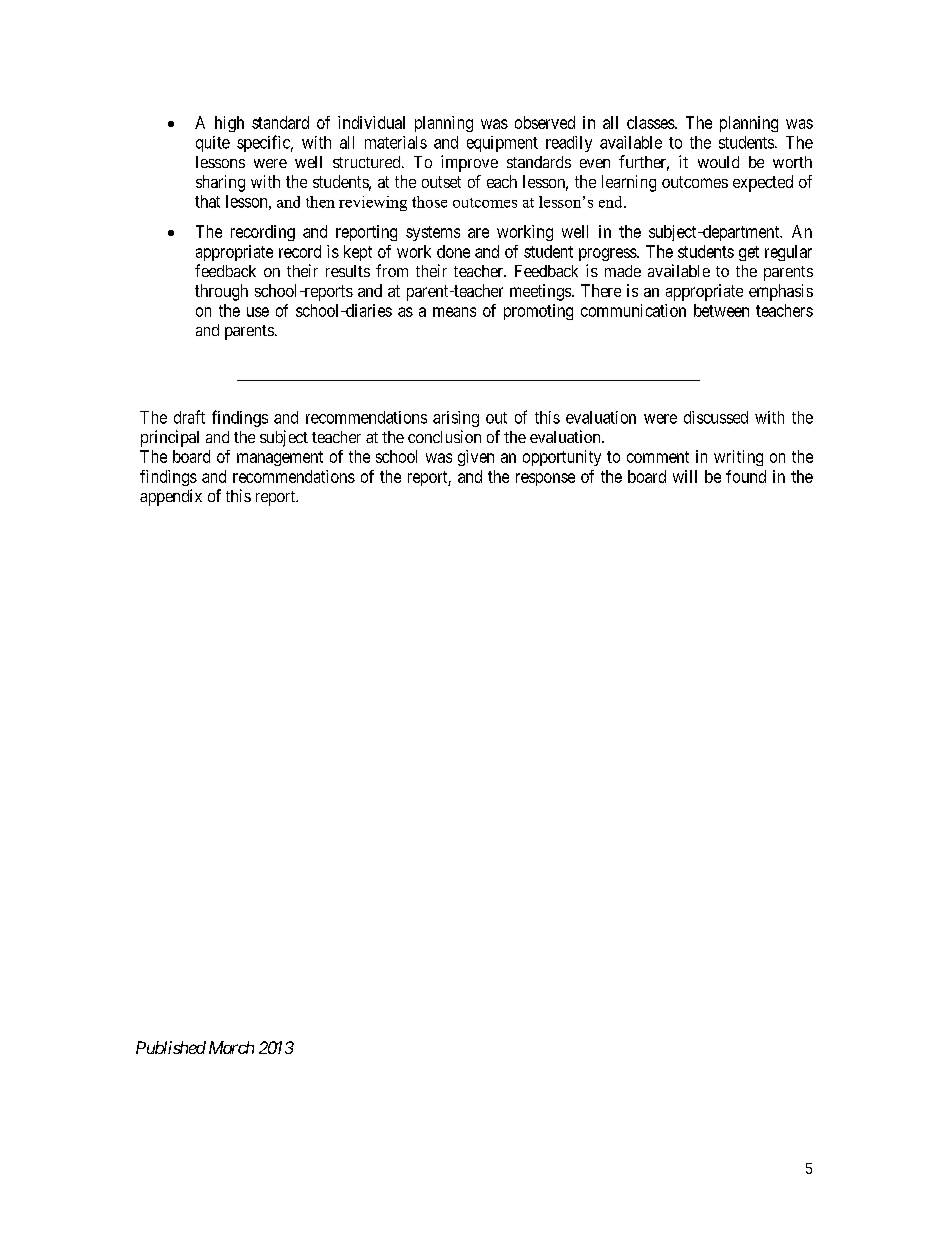 Image resolution: width=952 pixels, height=1233 pixels. Describe the element at coordinates (545, 479) in the screenshot. I see `response` at that location.
